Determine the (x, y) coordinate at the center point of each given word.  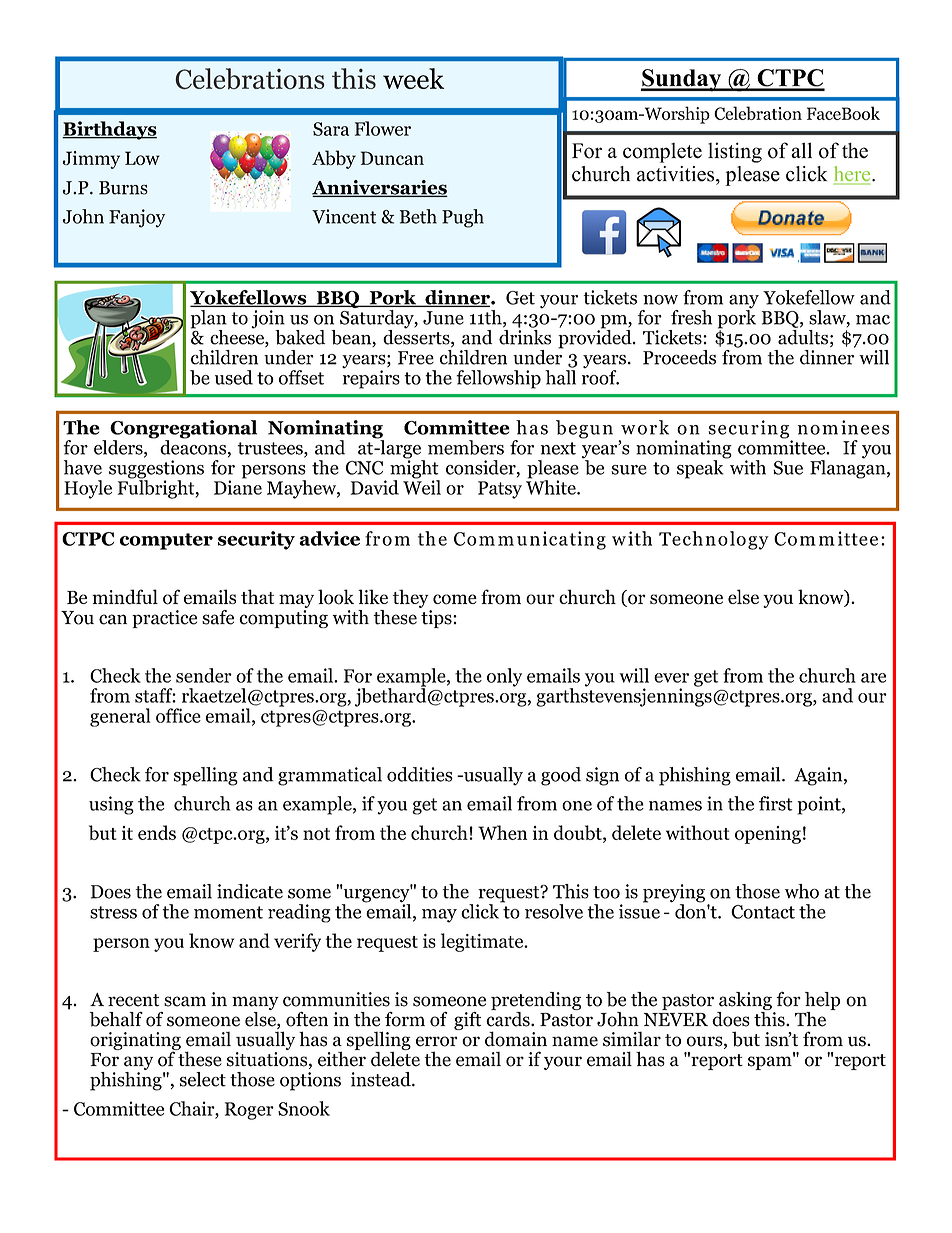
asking (745, 1001)
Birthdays (109, 130)
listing (735, 152)
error (437, 1041)
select (203, 1079)
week (413, 78)
